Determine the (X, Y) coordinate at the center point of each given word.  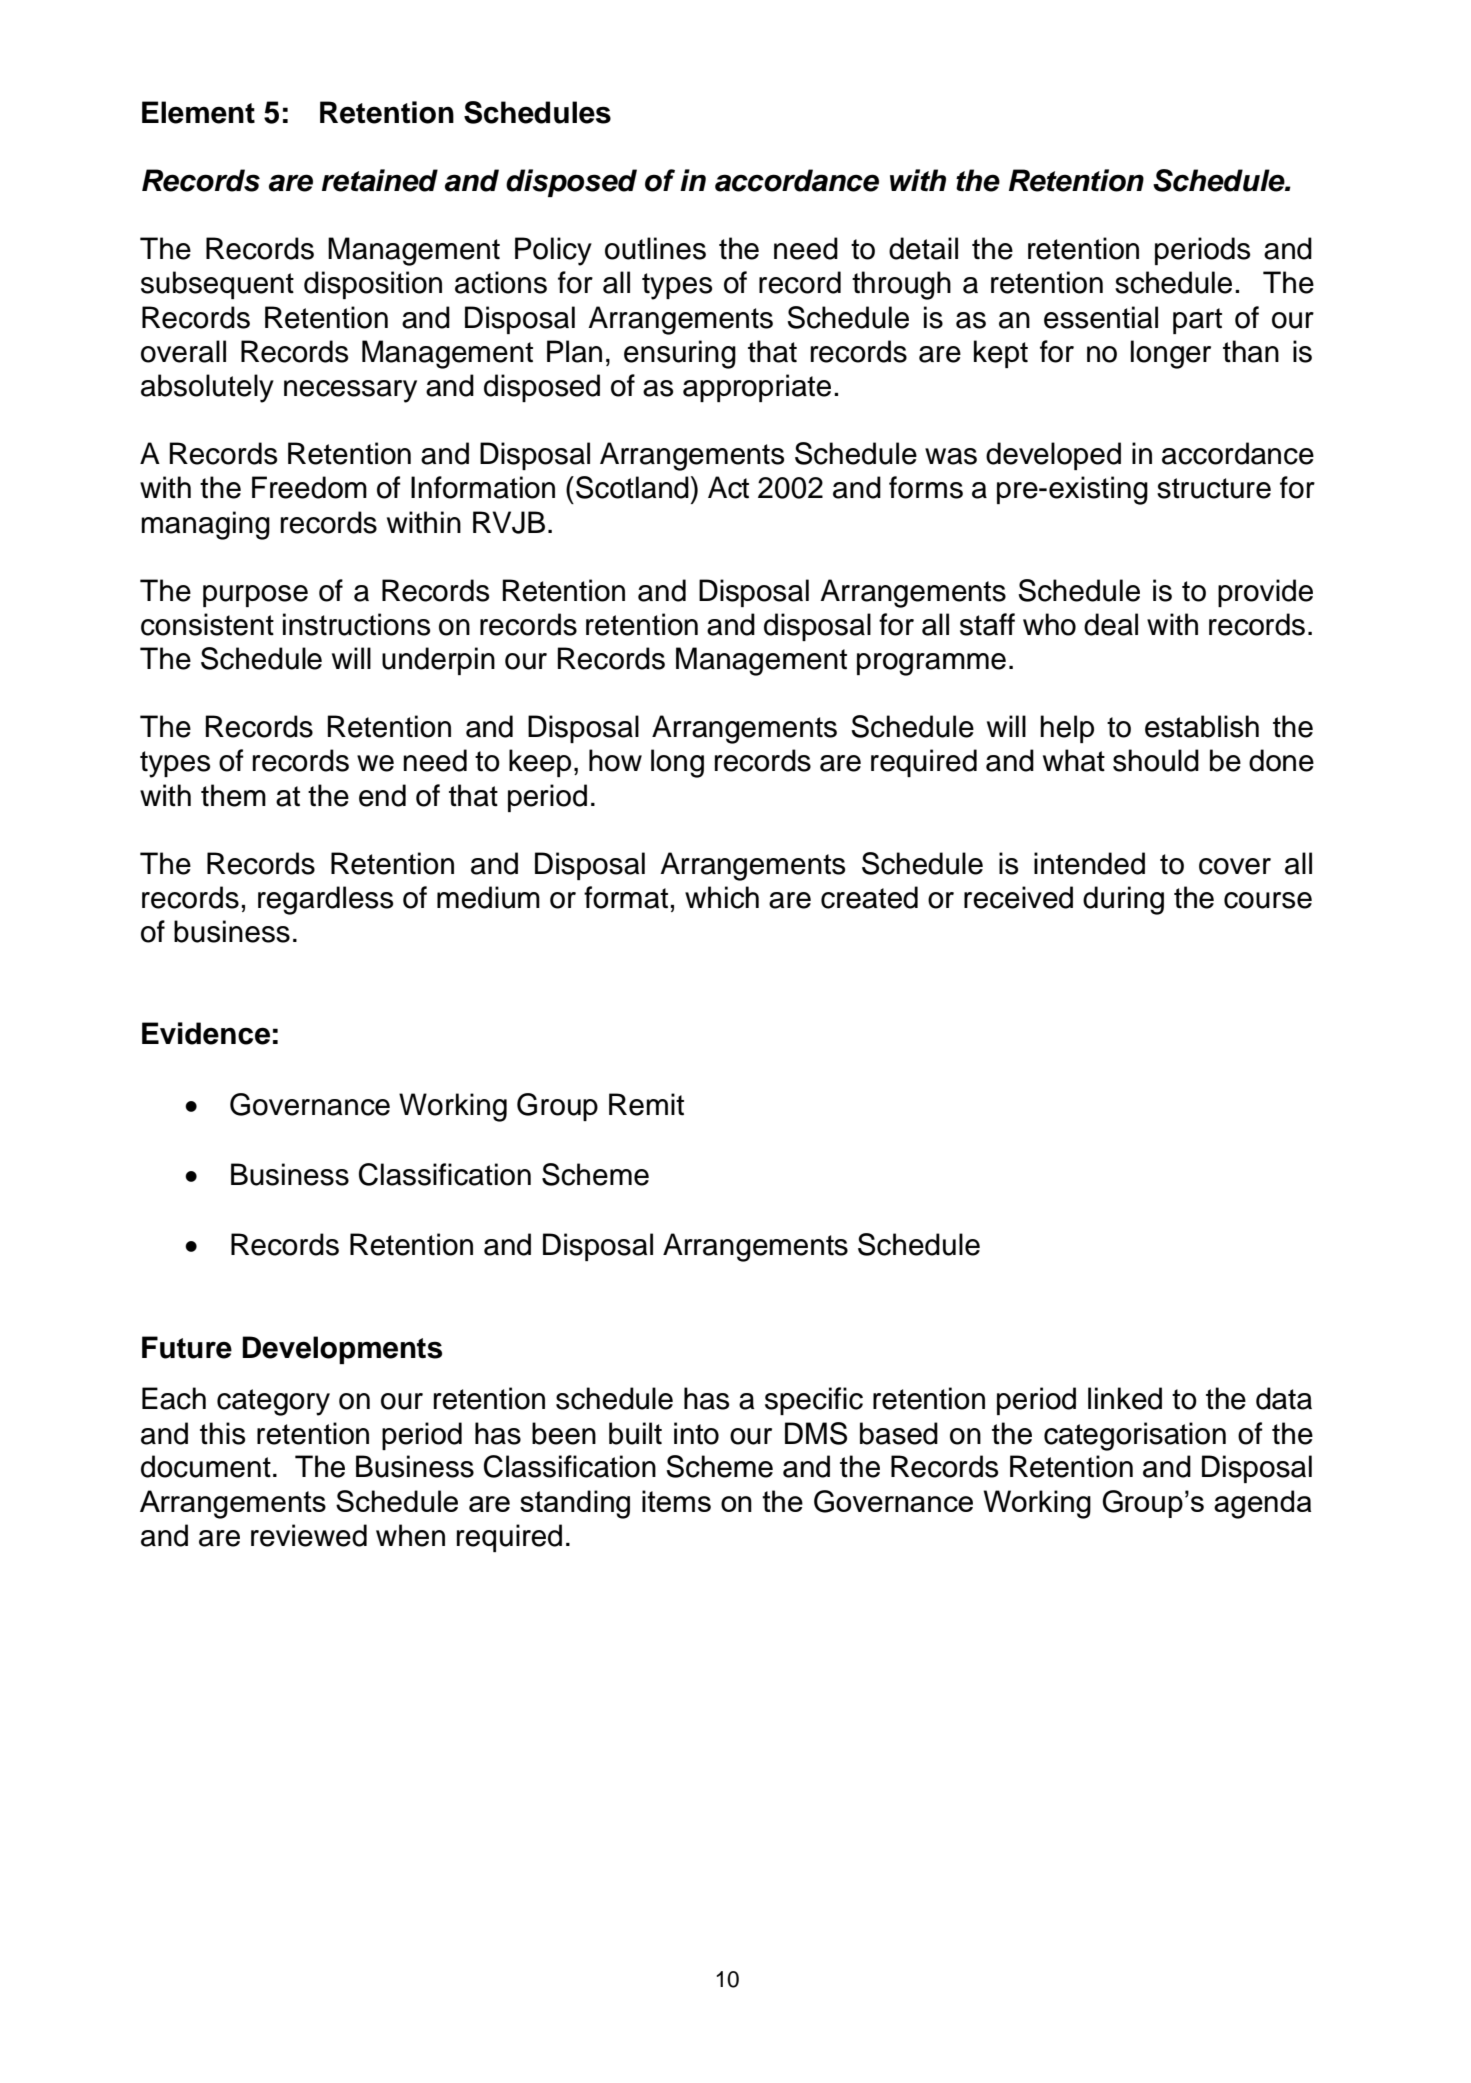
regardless (326, 900)
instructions (357, 624)
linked (1125, 1398)
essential (1101, 317)
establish (1202, 726)
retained (380, 180)
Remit (646, 1104)
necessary (350, 391)
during (1123, 900)
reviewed (309, 1535)
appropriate (757, 388)
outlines (655, 248)
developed (1053, 456)
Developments (342, 1350)
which (722, 897)
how (615, 760)
